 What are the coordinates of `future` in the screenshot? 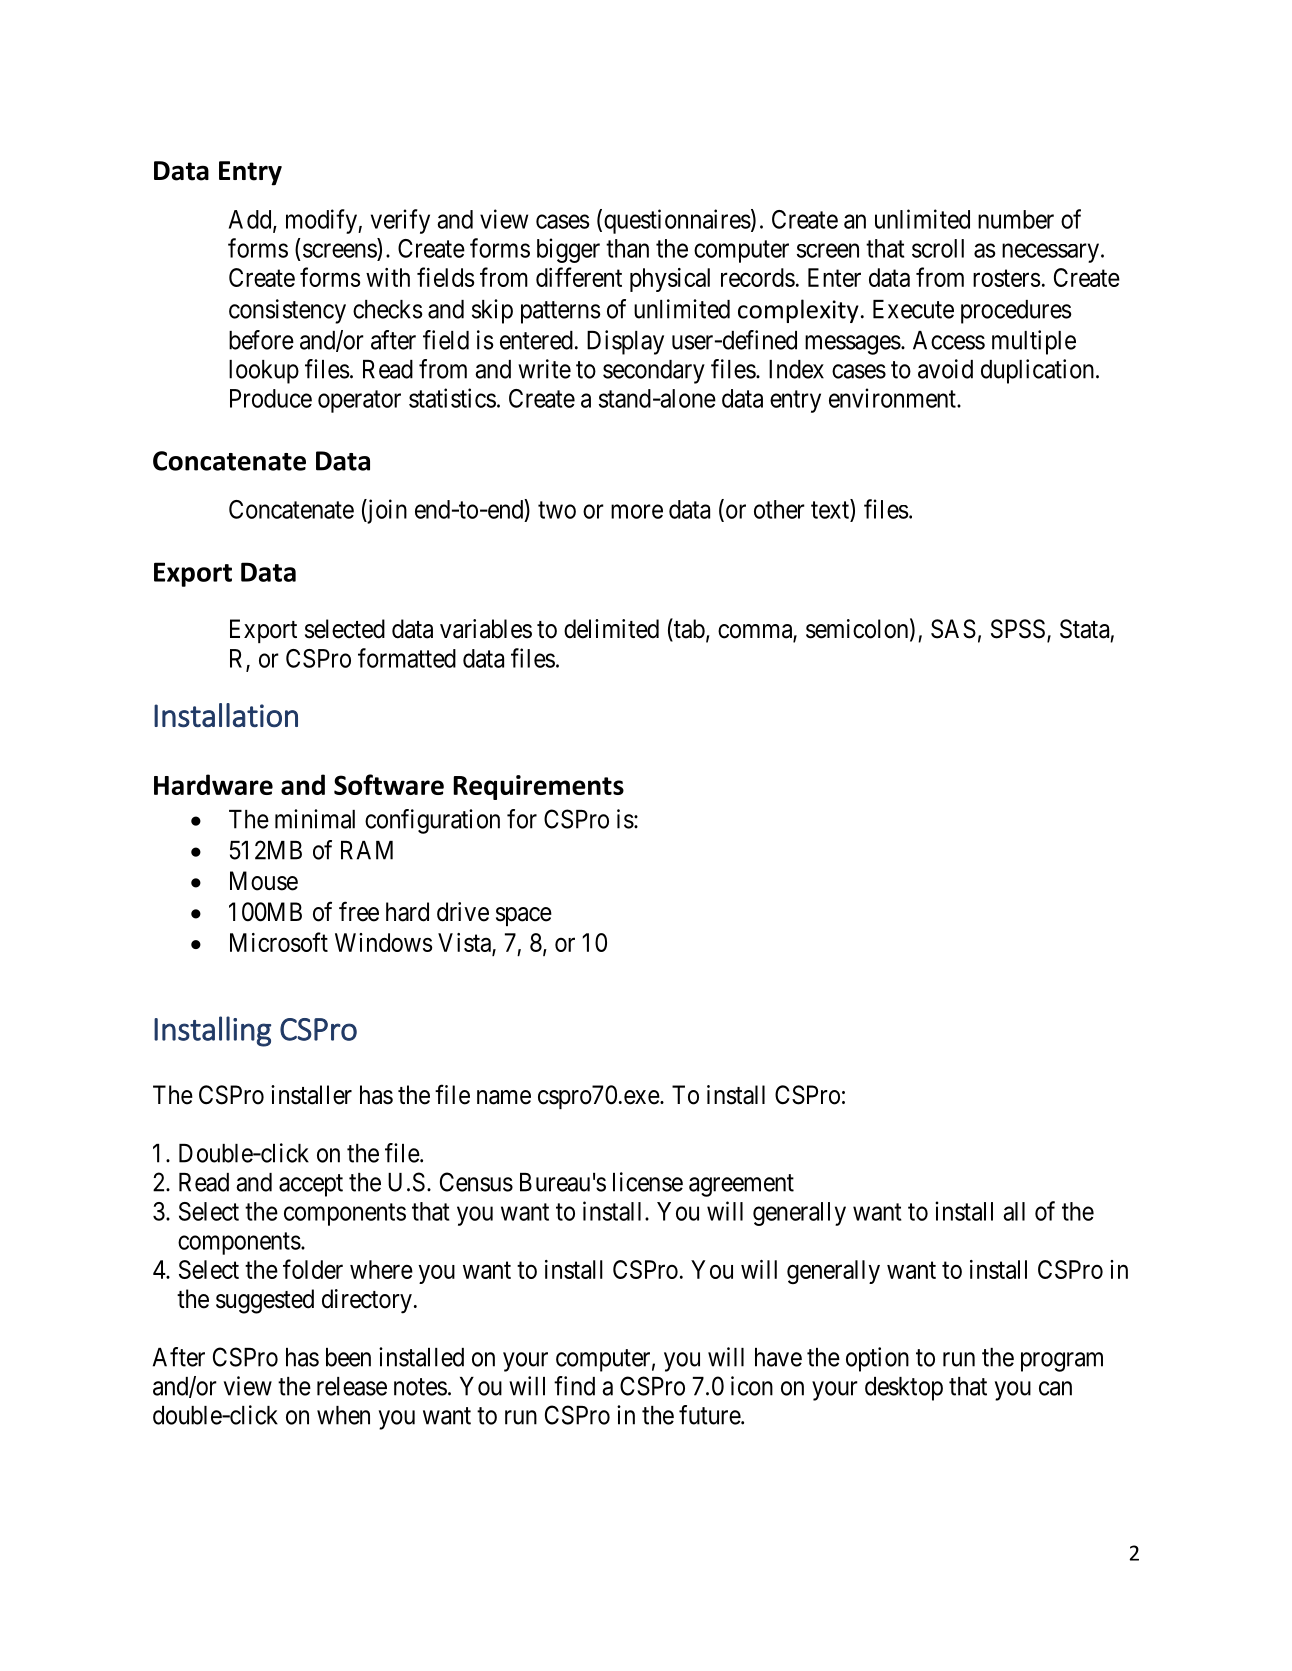 It's located at (710, 1415).
